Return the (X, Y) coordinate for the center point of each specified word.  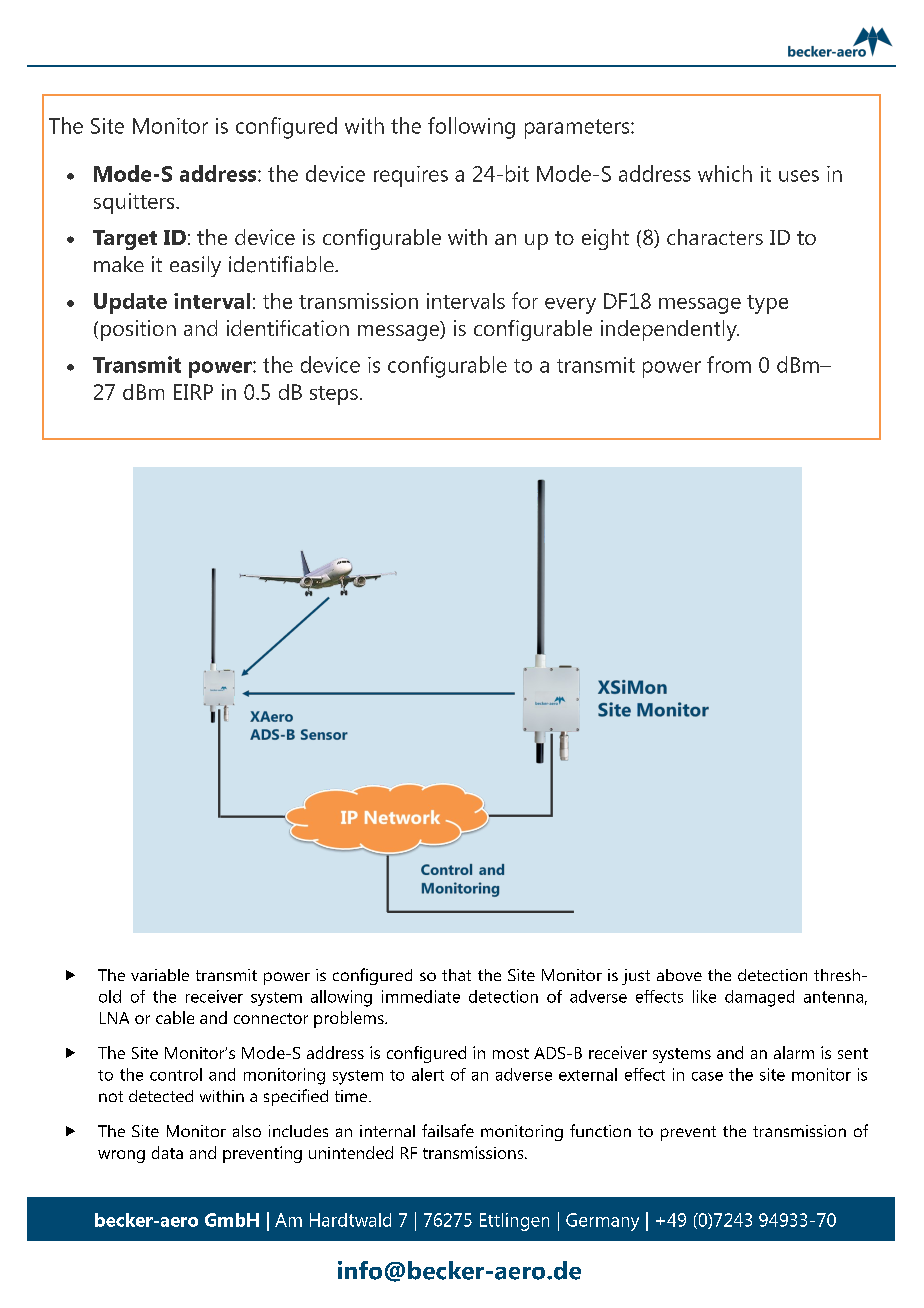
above (679, 975)
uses (799, 176)
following (471, 128)
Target (125, 240)
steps (334, 395)
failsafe (448, 1130)
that (456, 975)
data (167, 1152)
